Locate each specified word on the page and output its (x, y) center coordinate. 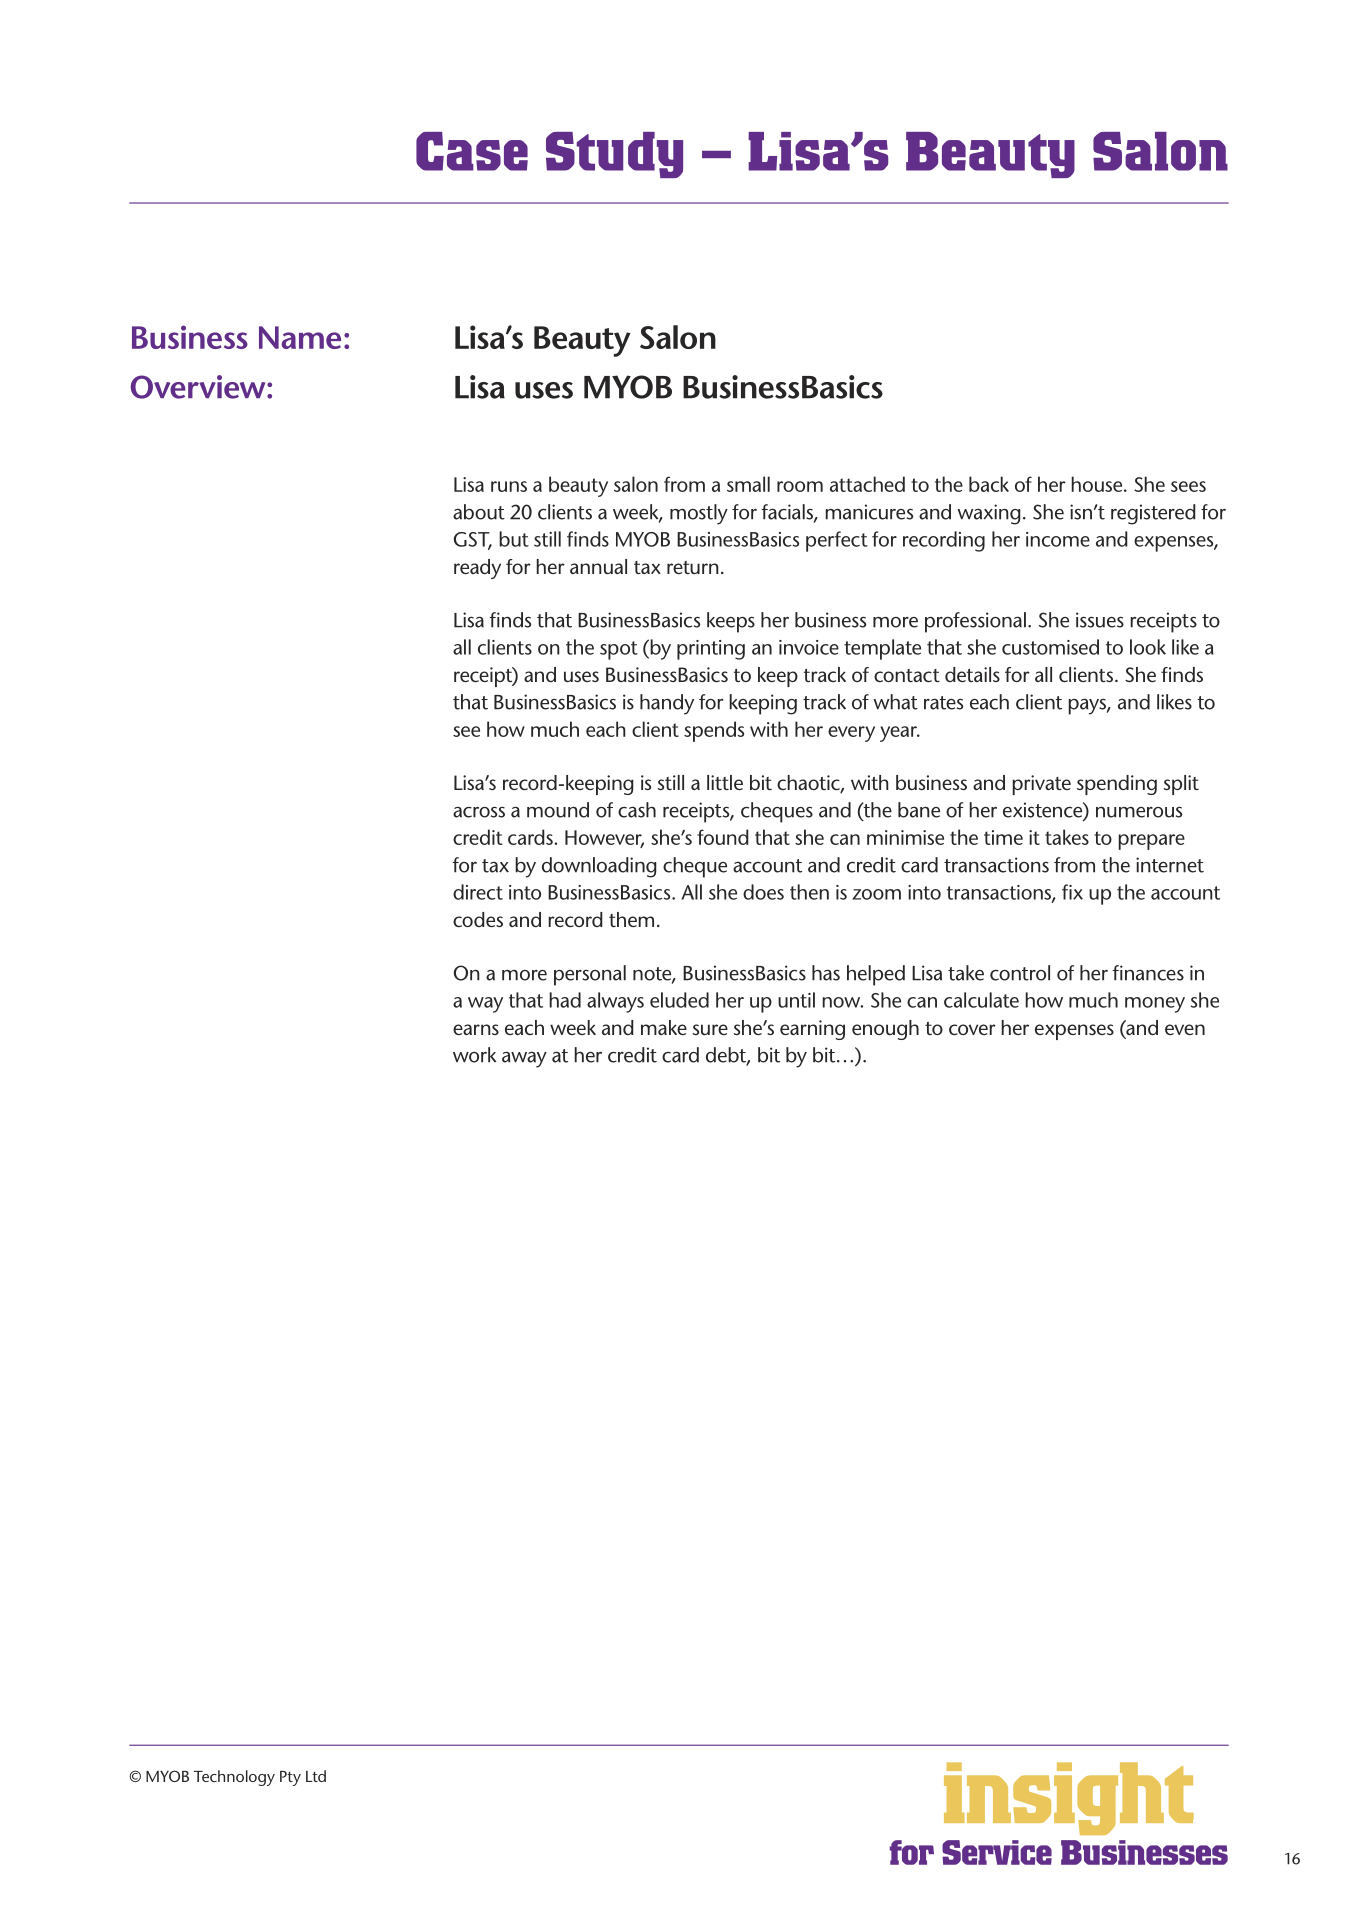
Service (997, 1852)
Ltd (316, 1776)
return (693, 567)
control (1020, 973)
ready (477, 569)
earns (476, 1029)
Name (300, 337)
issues (1100, 620)
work (474, 1055)
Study (614, 155)
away (524, 1059)
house (1098, 484)
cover (972, 1029)
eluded (679, 1000)
